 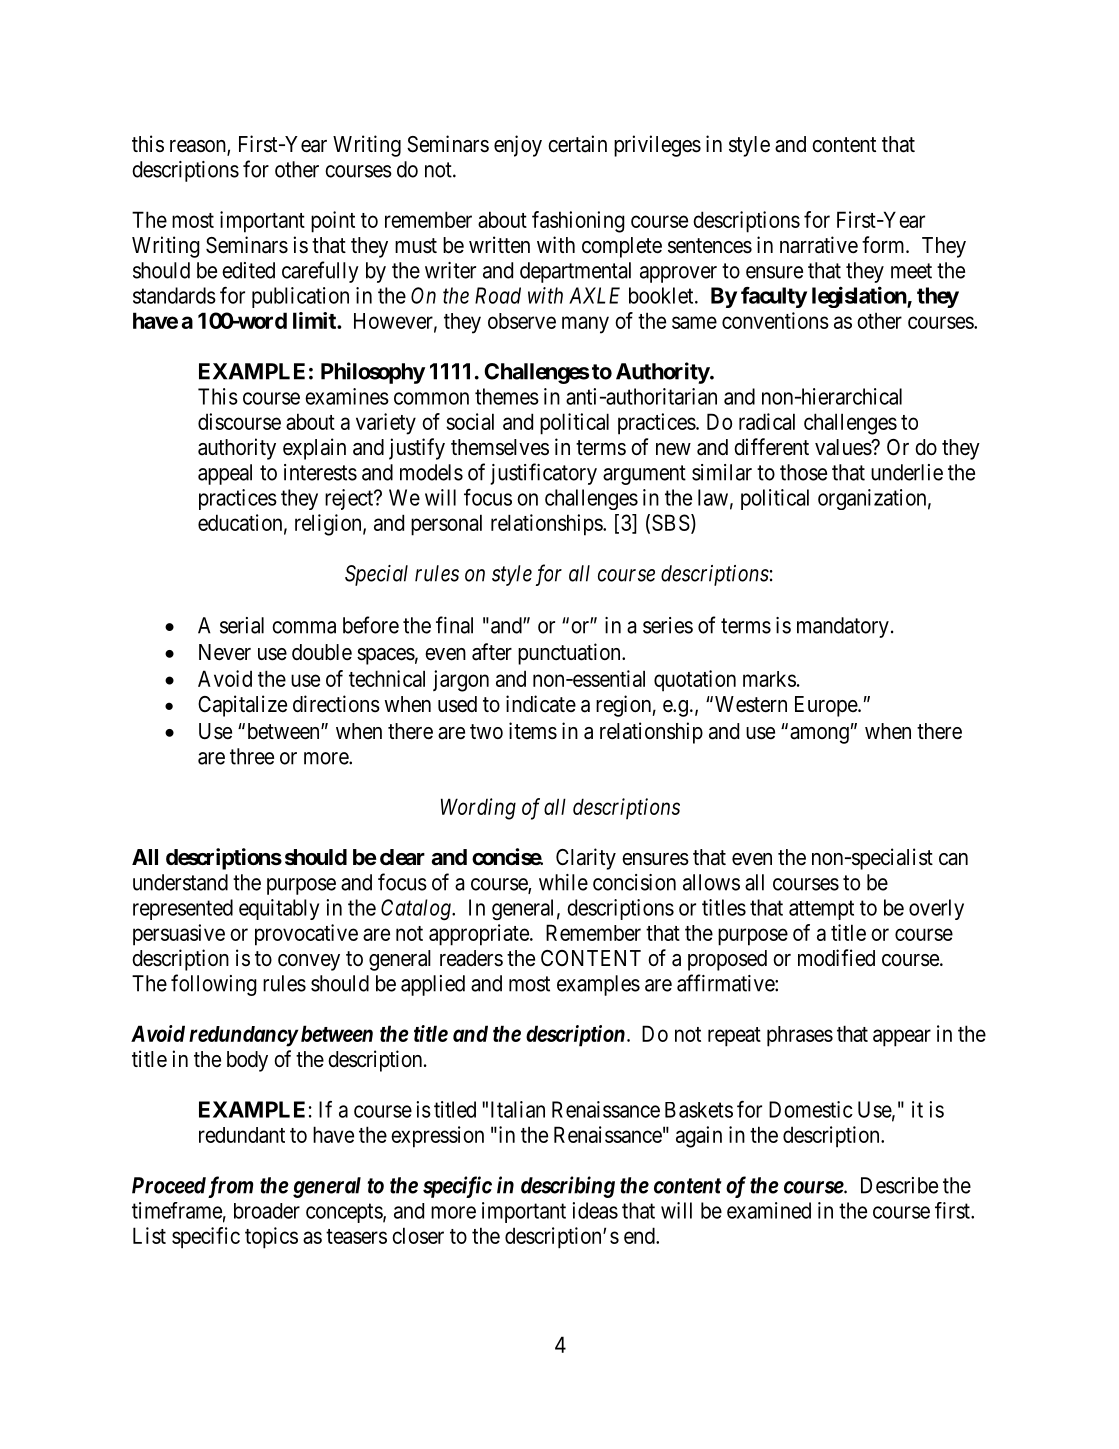 What do you see at coordinates (568, 1187) in the screenshot?
I see `describing` at bounding box center [568, 1187].
